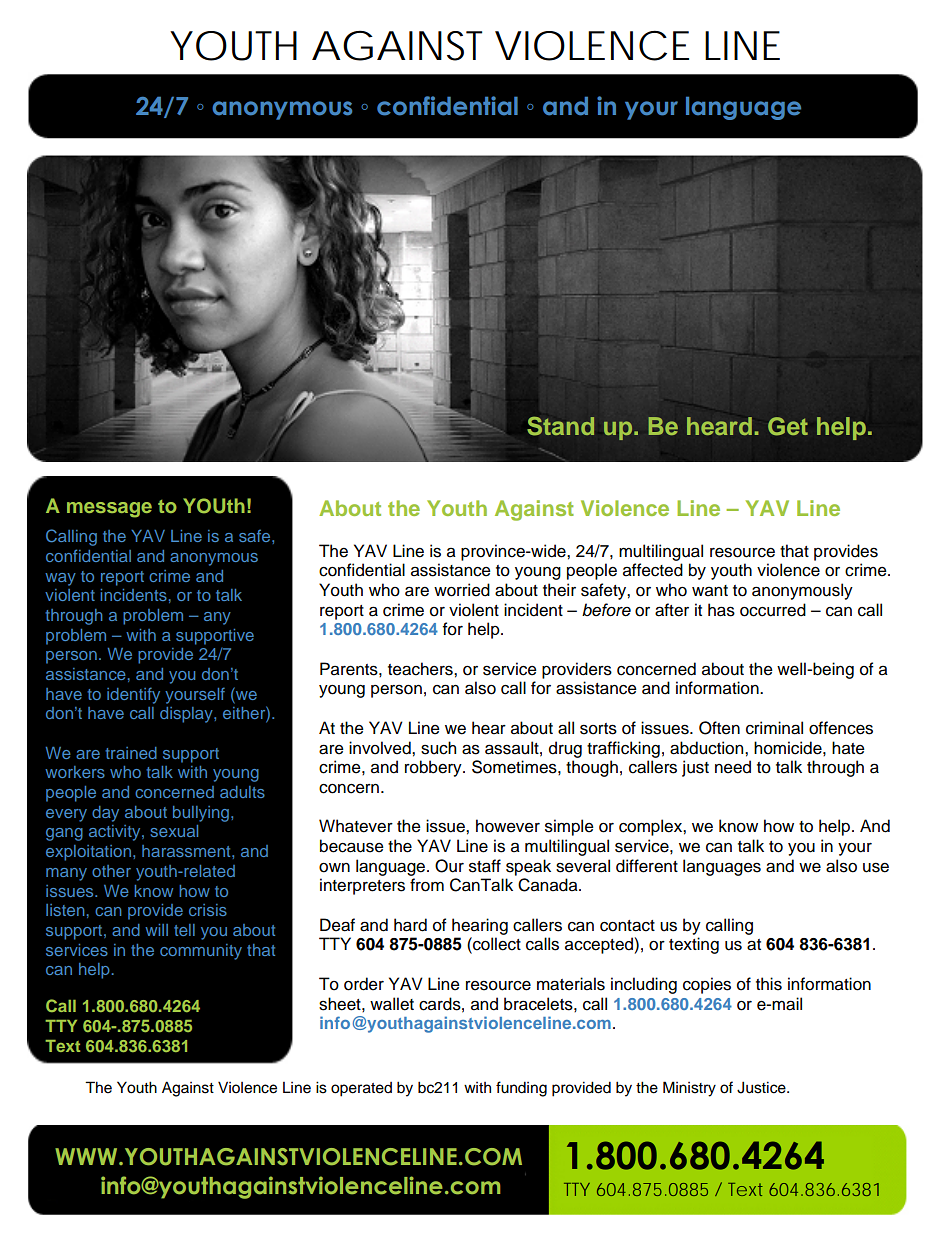 The height and width of the screenshot is (1233, 952). What do you see at coordinates (187, 851) in the screenshot?
I see `harassment` at bounding box center [187, 851].
